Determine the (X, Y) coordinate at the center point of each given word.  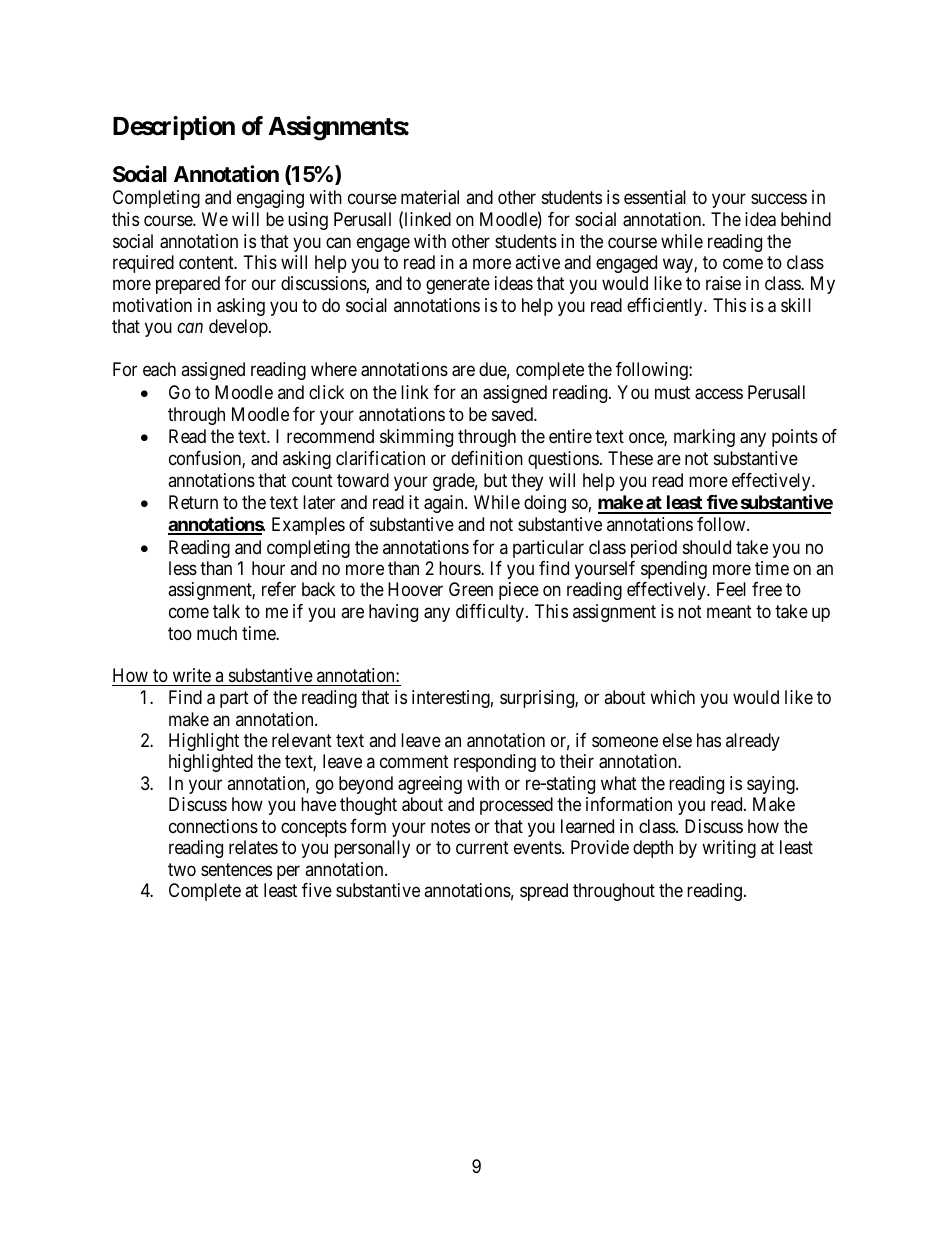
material (430, 197)
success (779, 199)
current (482, 848)
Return (193, 502)
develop (239, 328)
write (191, 677)
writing (729, 849)
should (707, 547)
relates (253, 847)
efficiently (666, 307)
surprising (538, 699)
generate (458, 286)
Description (174, 128)
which (672, 697)
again (445, 504)
